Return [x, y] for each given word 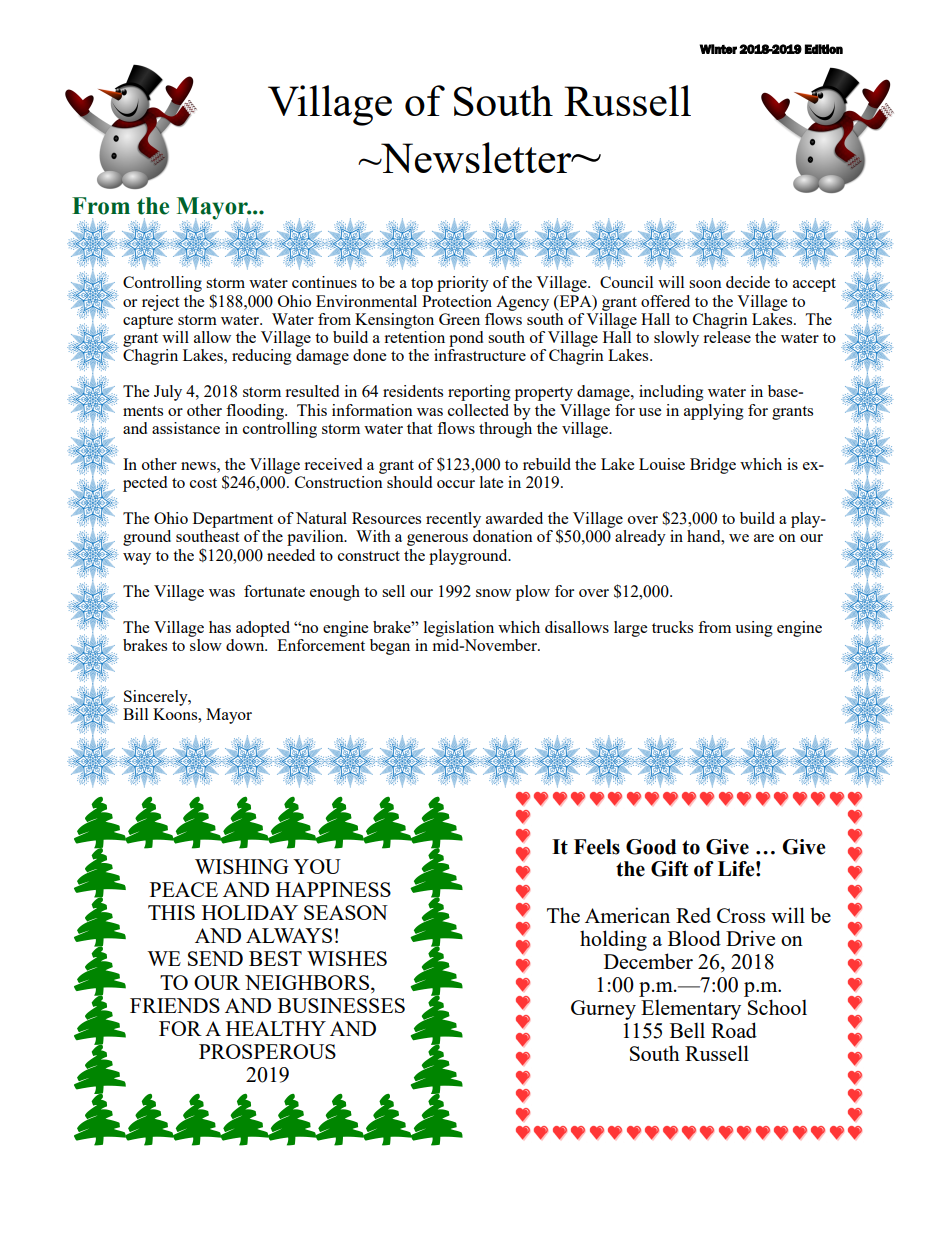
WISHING [242, 866]
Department [233, 520]
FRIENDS [175, 1005]
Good [651, 847]
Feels [597, 847]
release [727, 335]
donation [503, 536]
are [764, 538]
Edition [824, 49]
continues [324, 282]
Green [459, 319]
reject [160, 303]
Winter [718, 49]
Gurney [603, 1010]
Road [734, 1030]
